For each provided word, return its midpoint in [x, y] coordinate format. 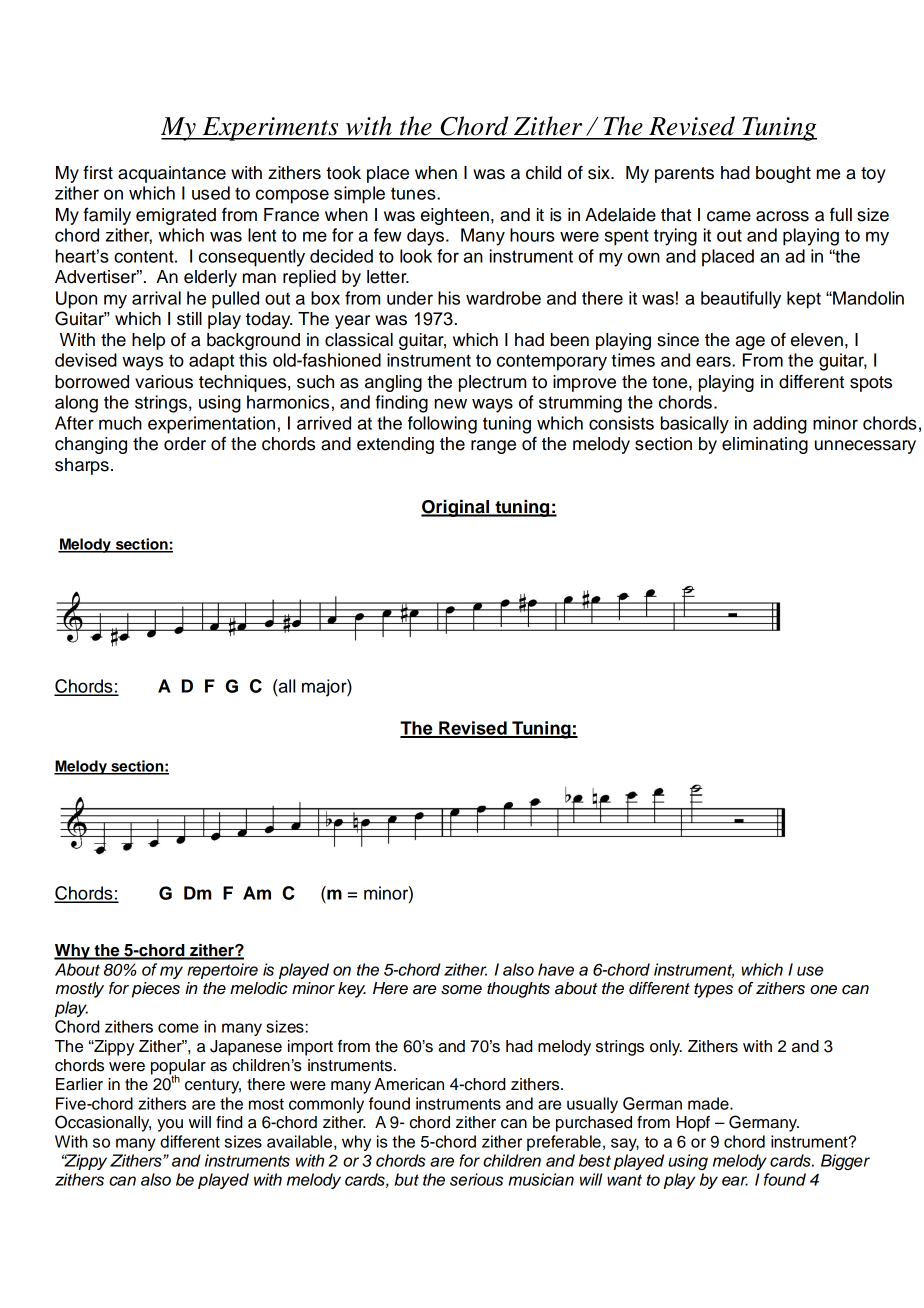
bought [783, 174]
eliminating [765, 445]
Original [456, 508]
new [451, 403]
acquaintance [172, 174]
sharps [82, 466]
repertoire [222, 971]
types [713, 990]
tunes [414, 193]
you [170, 1125]
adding [780, 425]
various [164, 382]
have [556, 969]
